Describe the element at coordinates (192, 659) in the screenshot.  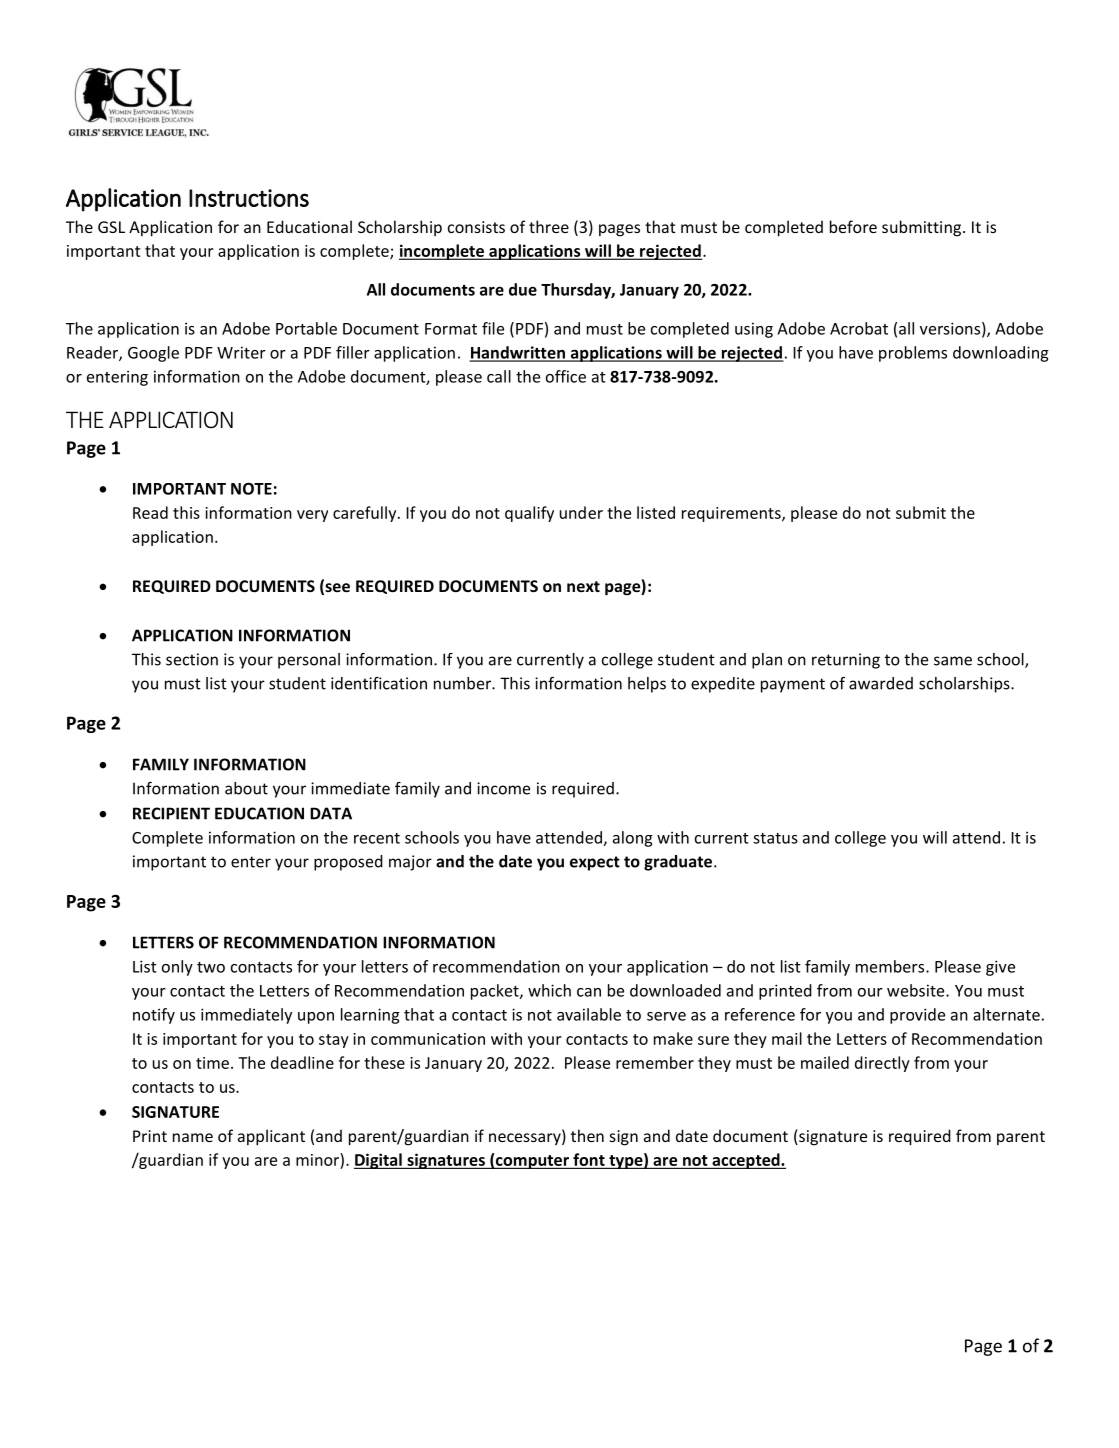
I see `section` at that location.
